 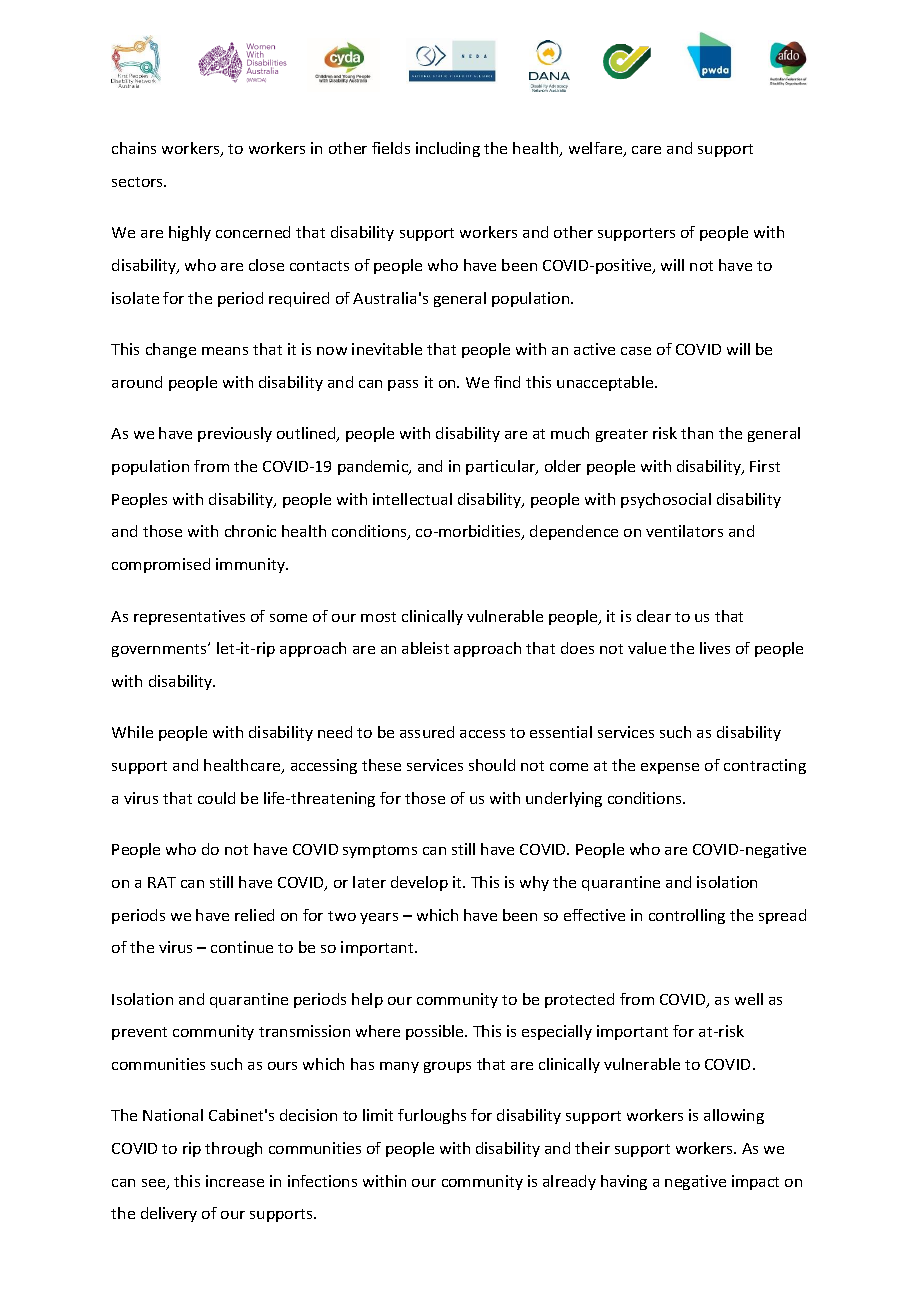 I want to click on lives, so click(x=715, y=648).
